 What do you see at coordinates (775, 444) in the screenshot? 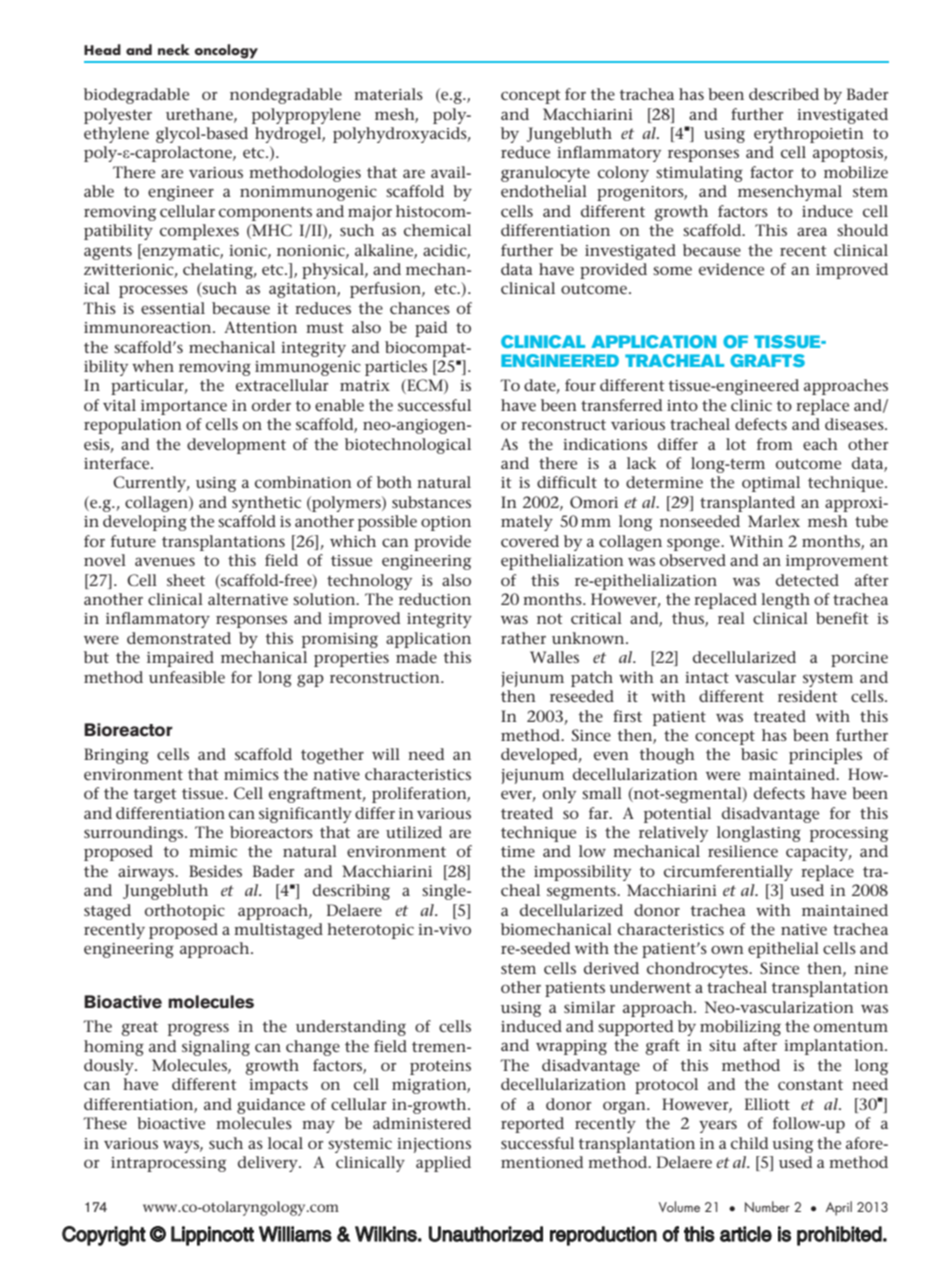
I see `from` at bounding box center [775, 444].
